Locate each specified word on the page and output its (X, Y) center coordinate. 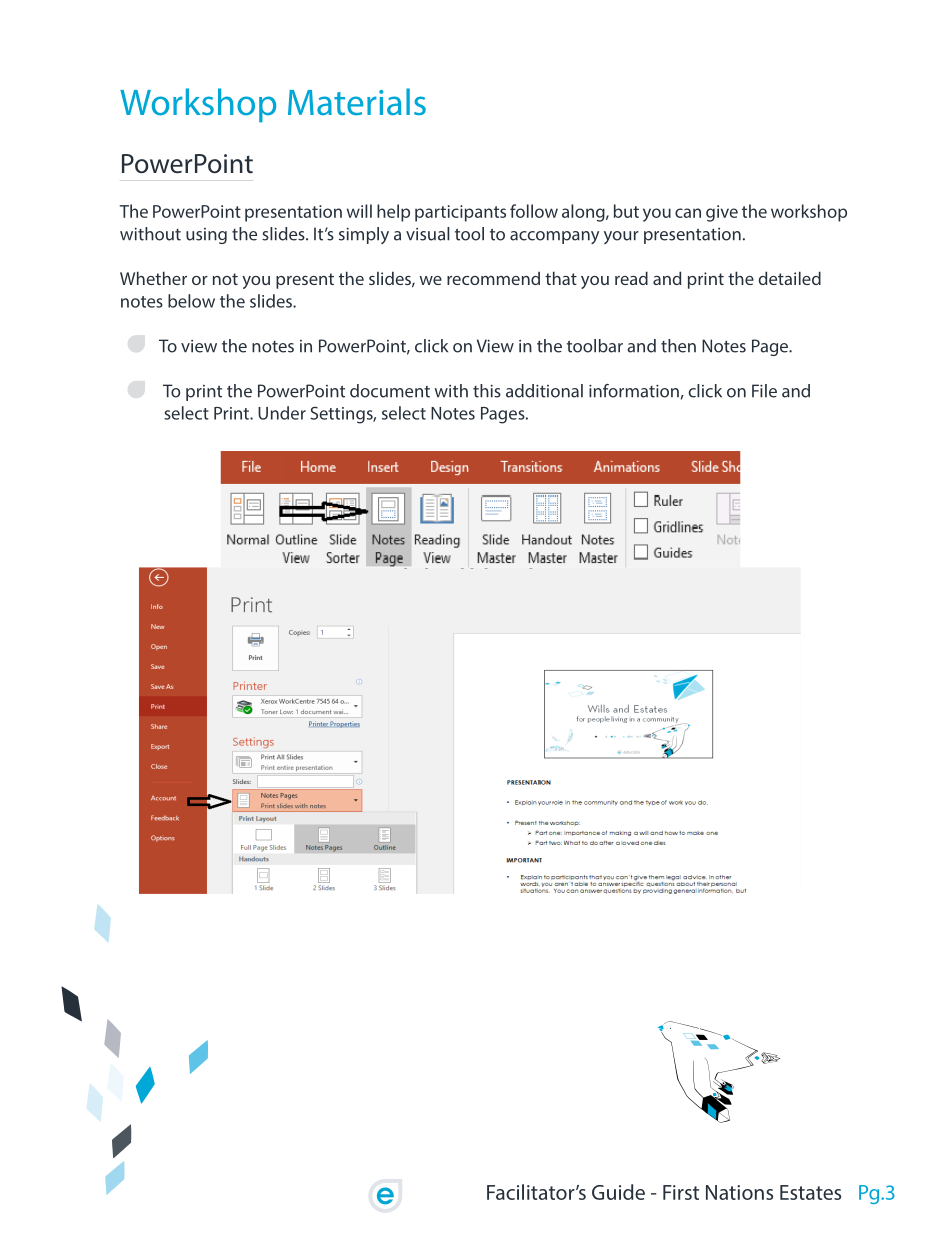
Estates (810, 1192)
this (487, 391)
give (722, 213)
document (390, 391)
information (634, 391)
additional (544, 391)
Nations (739, 1192)
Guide (618, 1192)
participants (460, 213)
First (681, 1192)
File (764, 391)
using (206, 236)
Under (282, 413)
